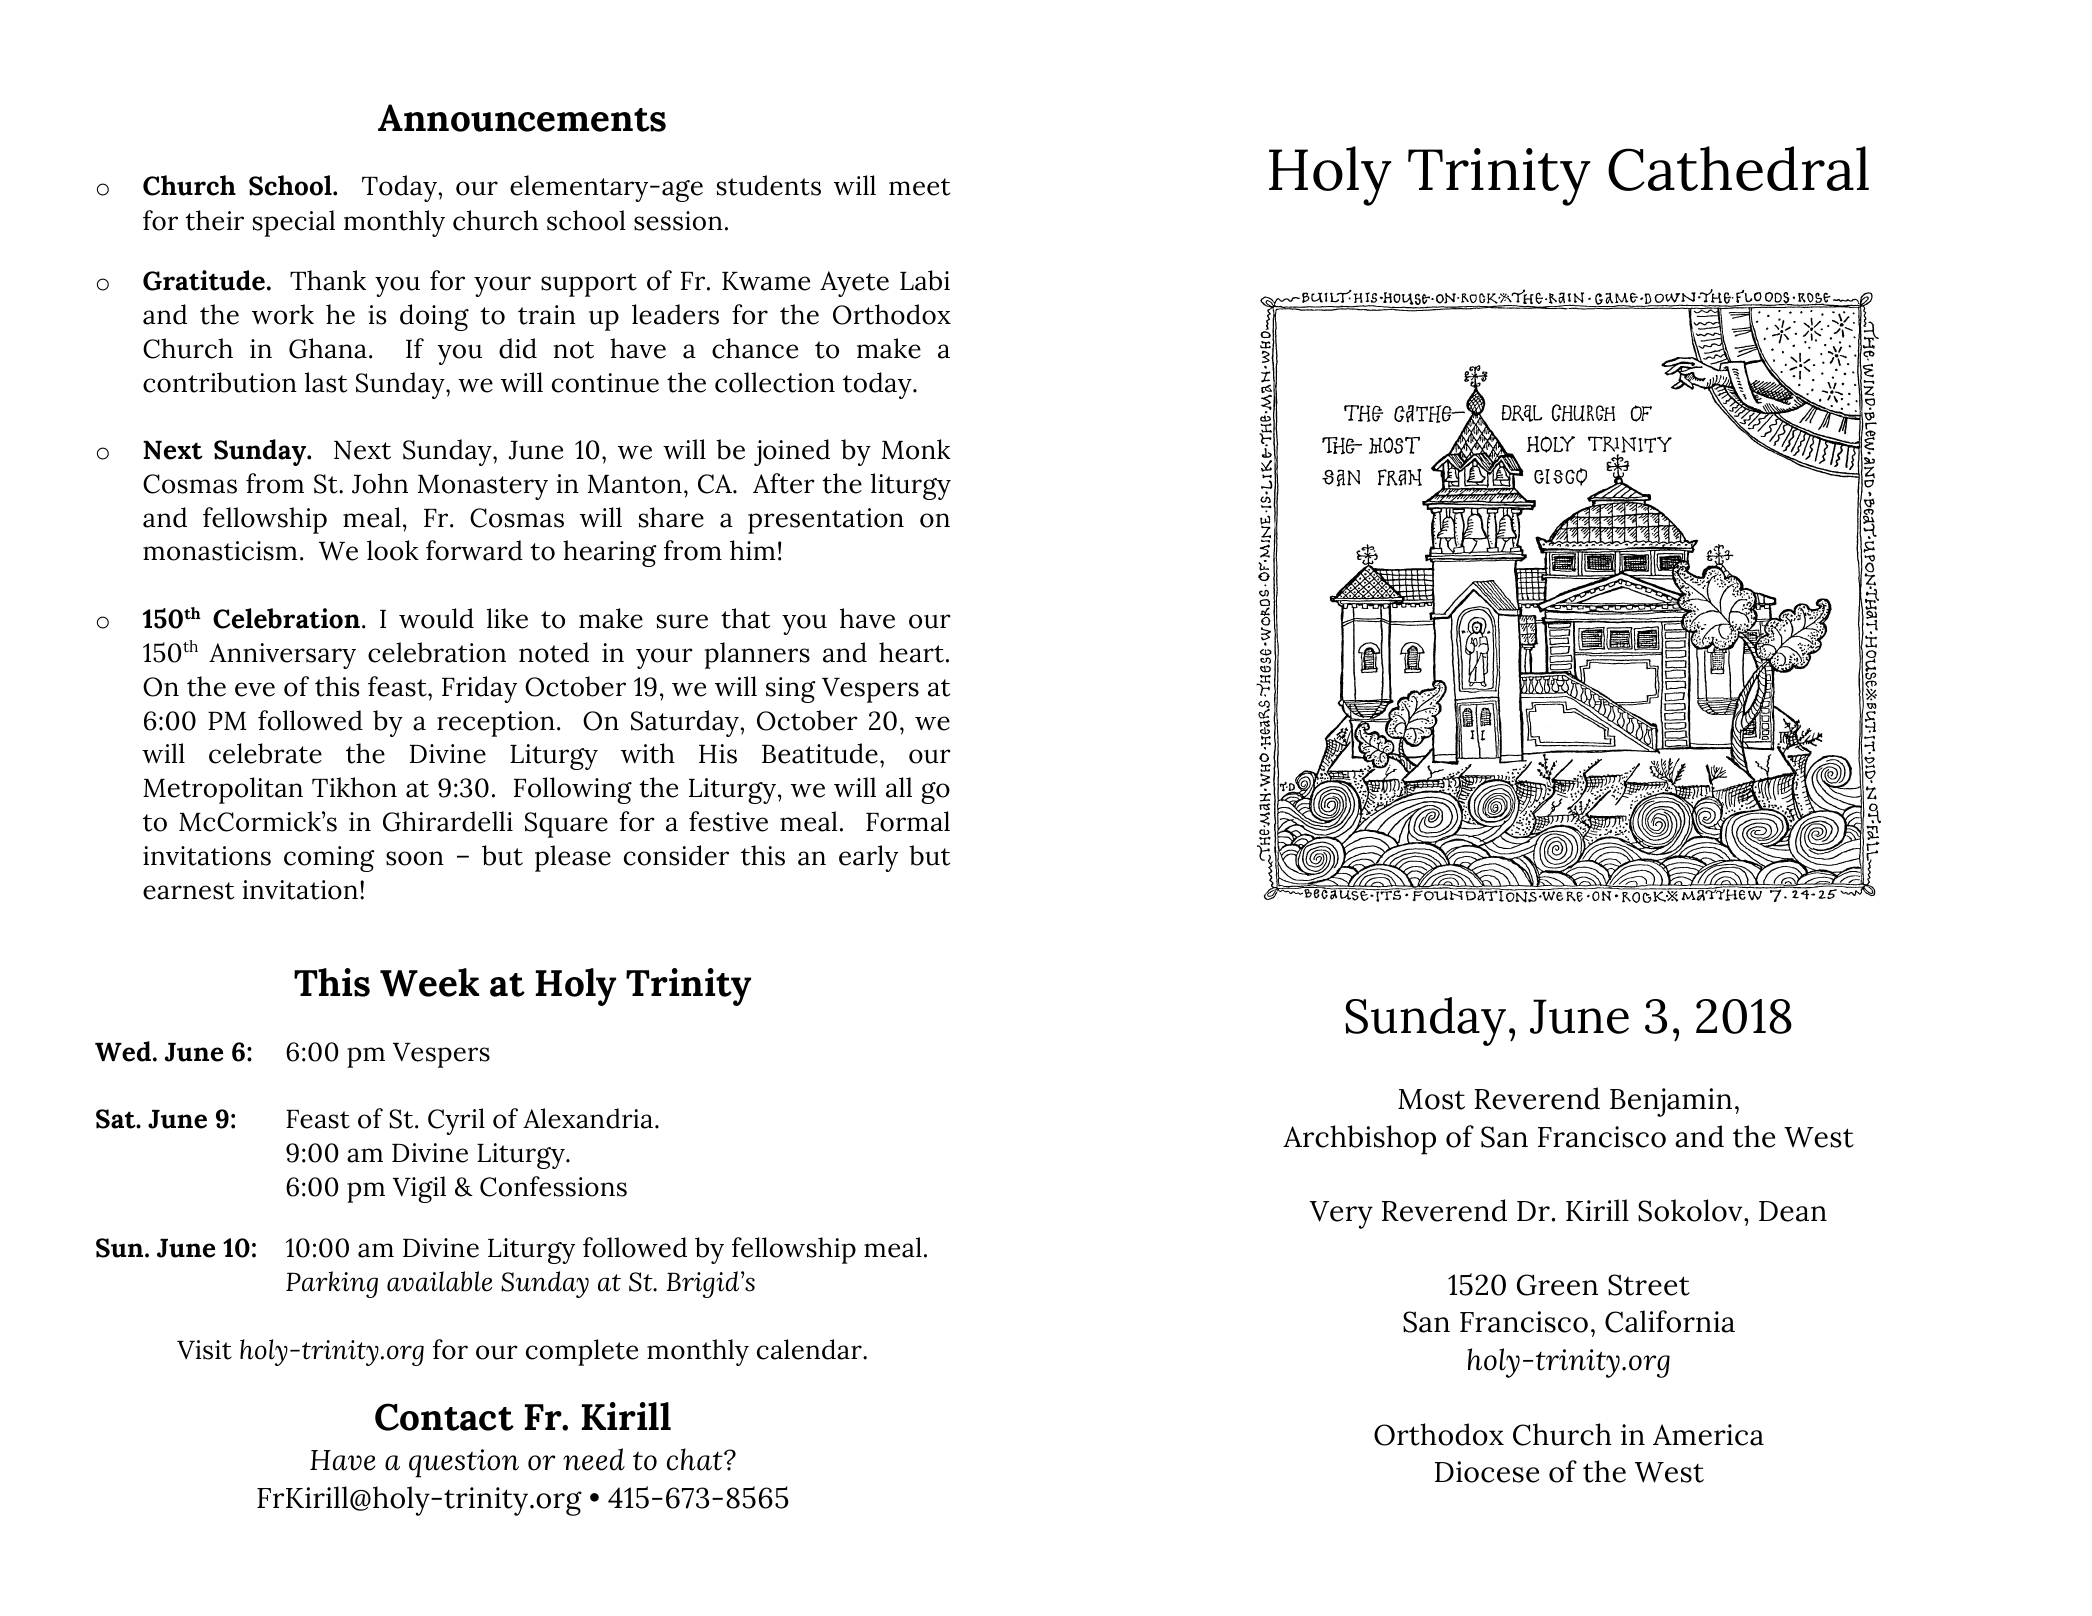 This screenshot has width=2092, height=1616. What do you see at coordinates (522, 118) in the screenshot?
I see `Announcements` at bounding box center [522, 118].
